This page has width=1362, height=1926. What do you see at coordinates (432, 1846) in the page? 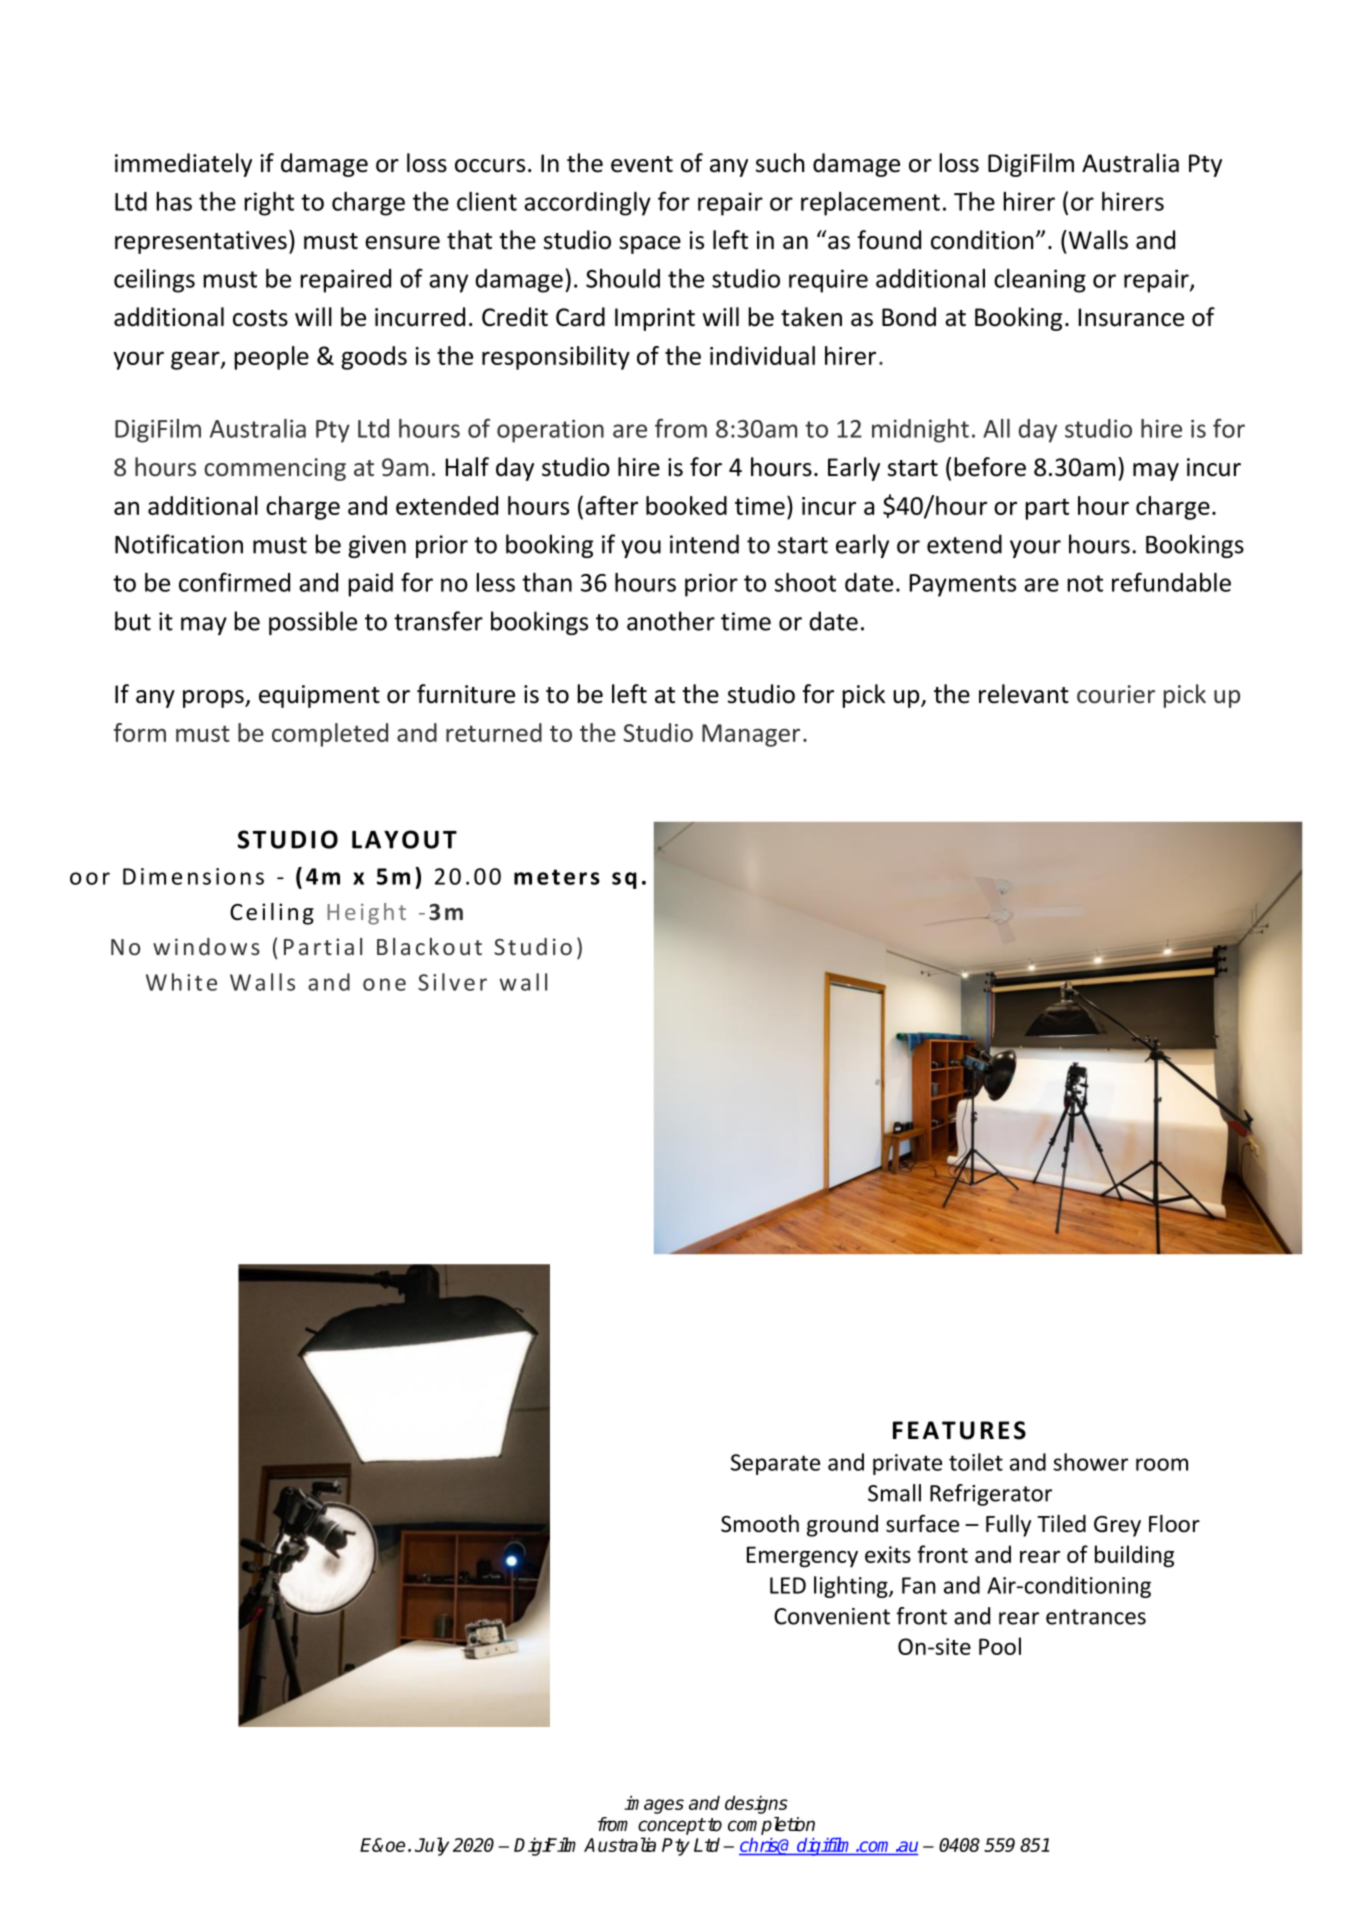
I see `July` at bounding box center [432, 1846].
